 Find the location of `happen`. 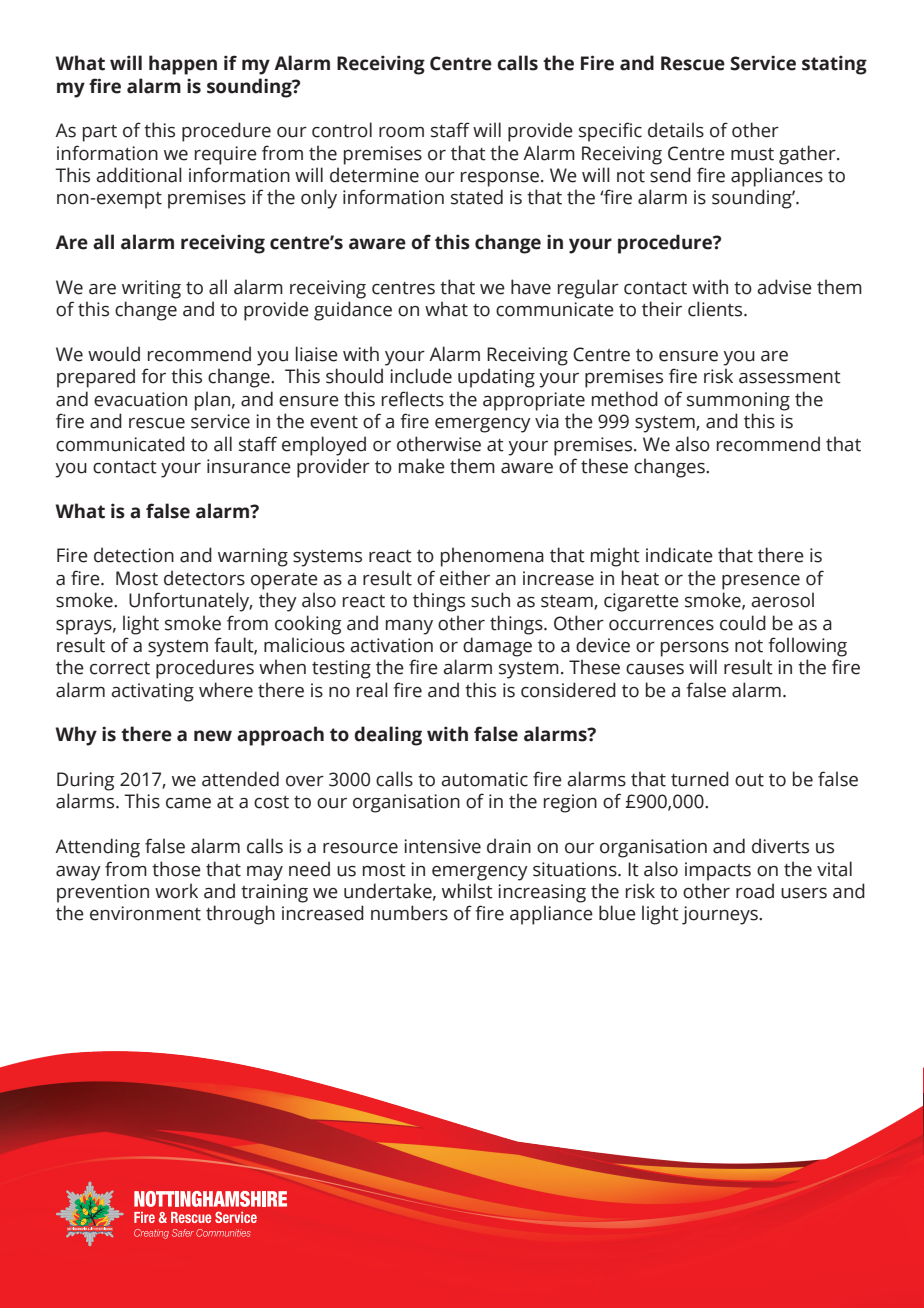

happen is located at coordinates (183, 65).
